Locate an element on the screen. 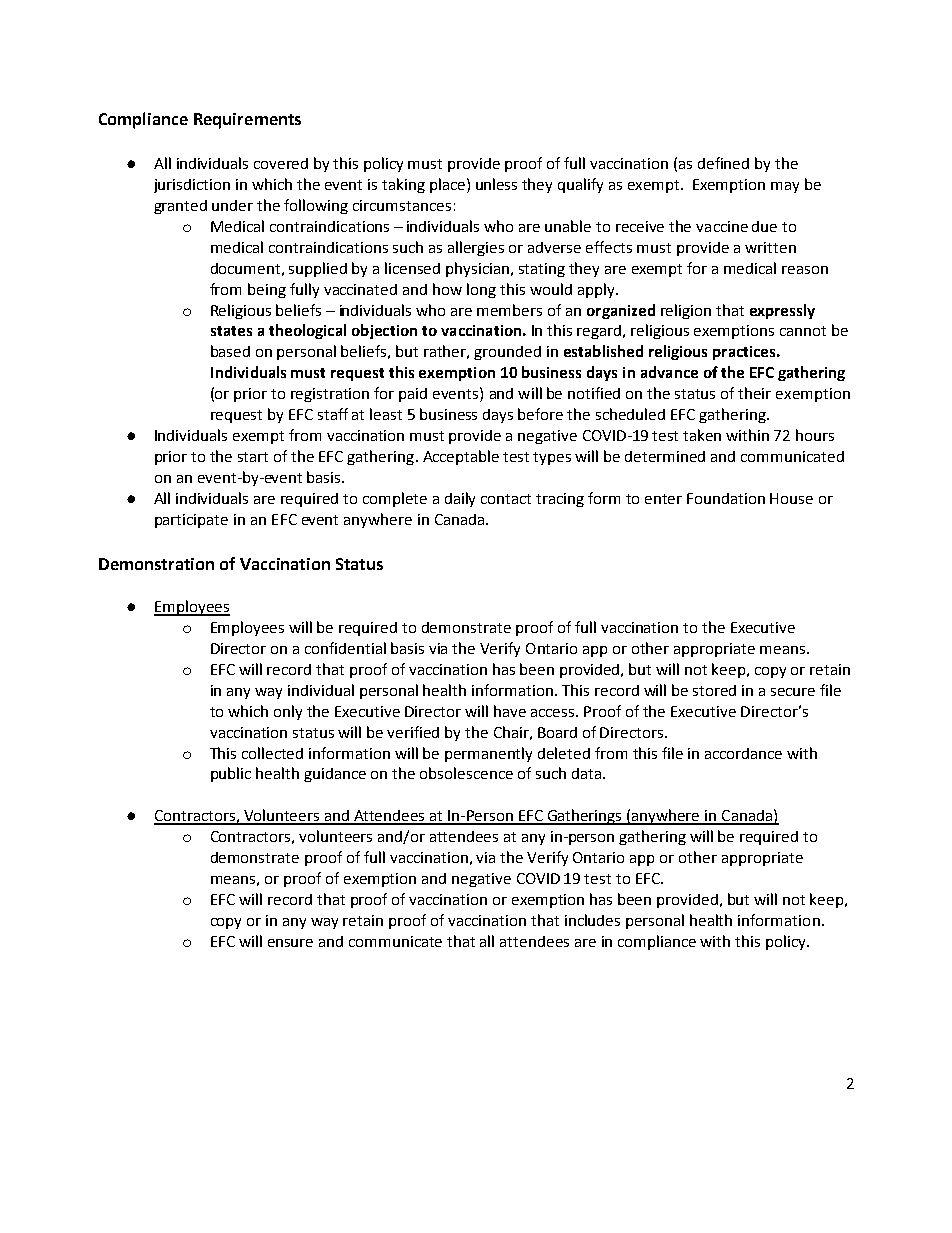 The width and height of the screenshot is (952, 1233). have is located at coordinates (510, 711).
